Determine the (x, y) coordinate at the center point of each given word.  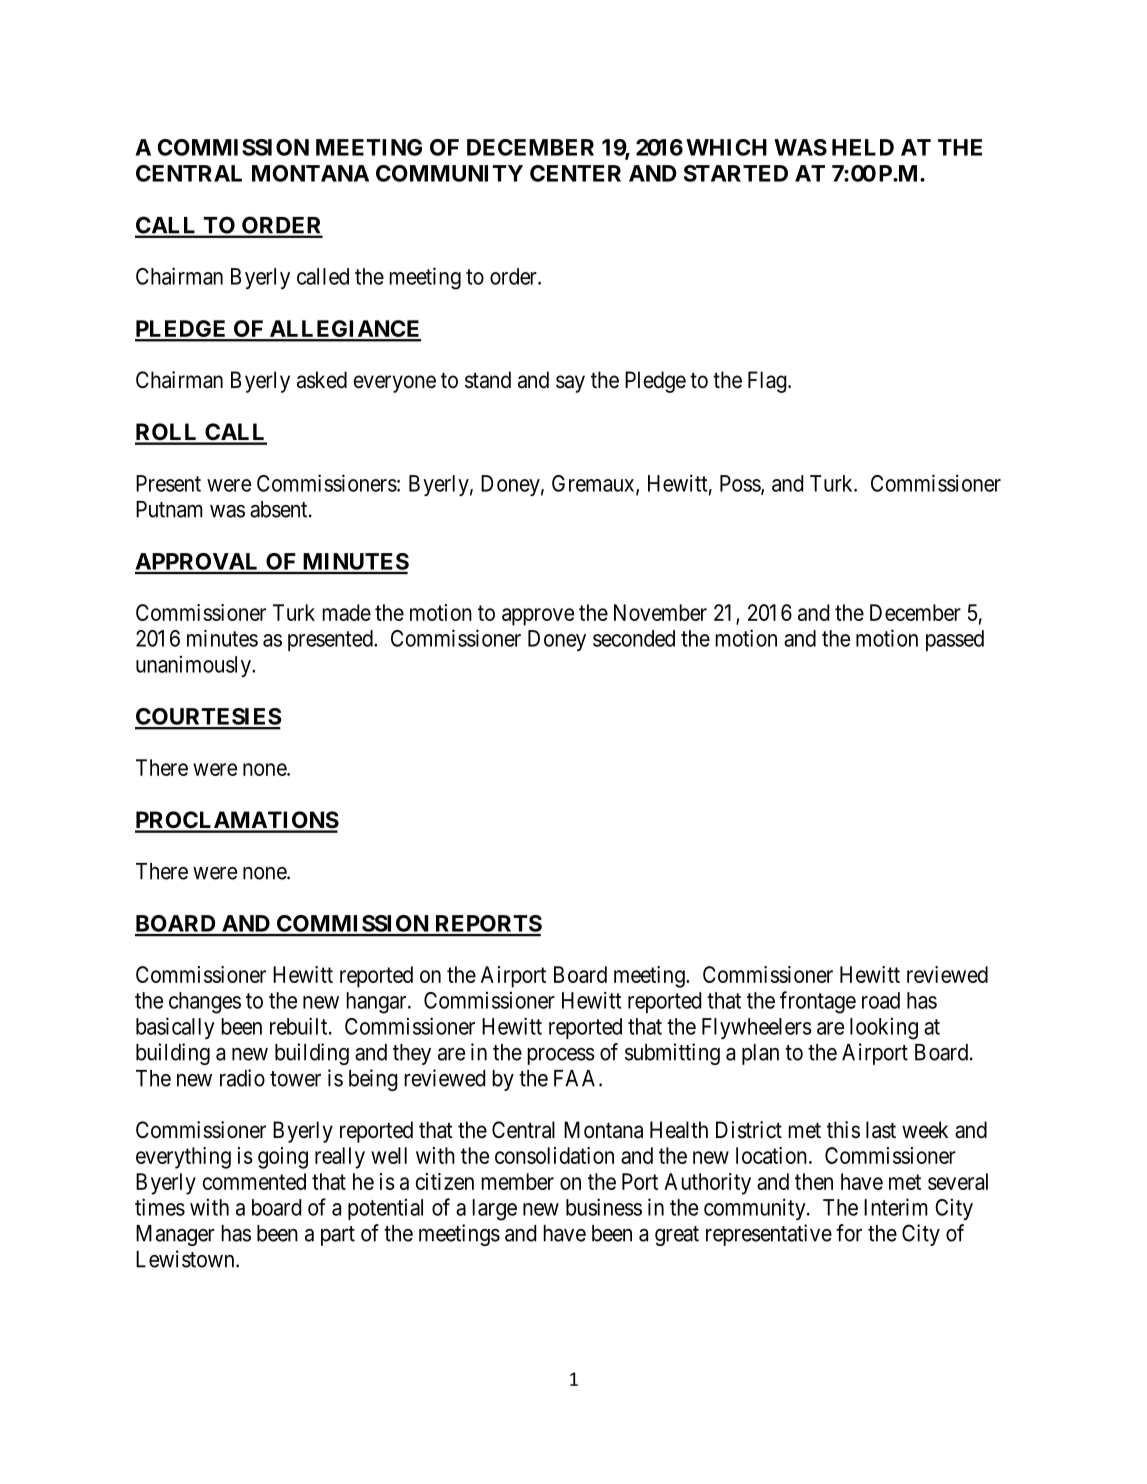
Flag (768, 382)
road (881, 1000)
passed (955, 640)
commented (254, 1181)
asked (322, 380)
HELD (863, 147)
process (561, 1056)
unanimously (194, 666)
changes (205, 1003)
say (570, 384)
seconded (634, 638)
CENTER (575, 173)
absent (280, 509)
